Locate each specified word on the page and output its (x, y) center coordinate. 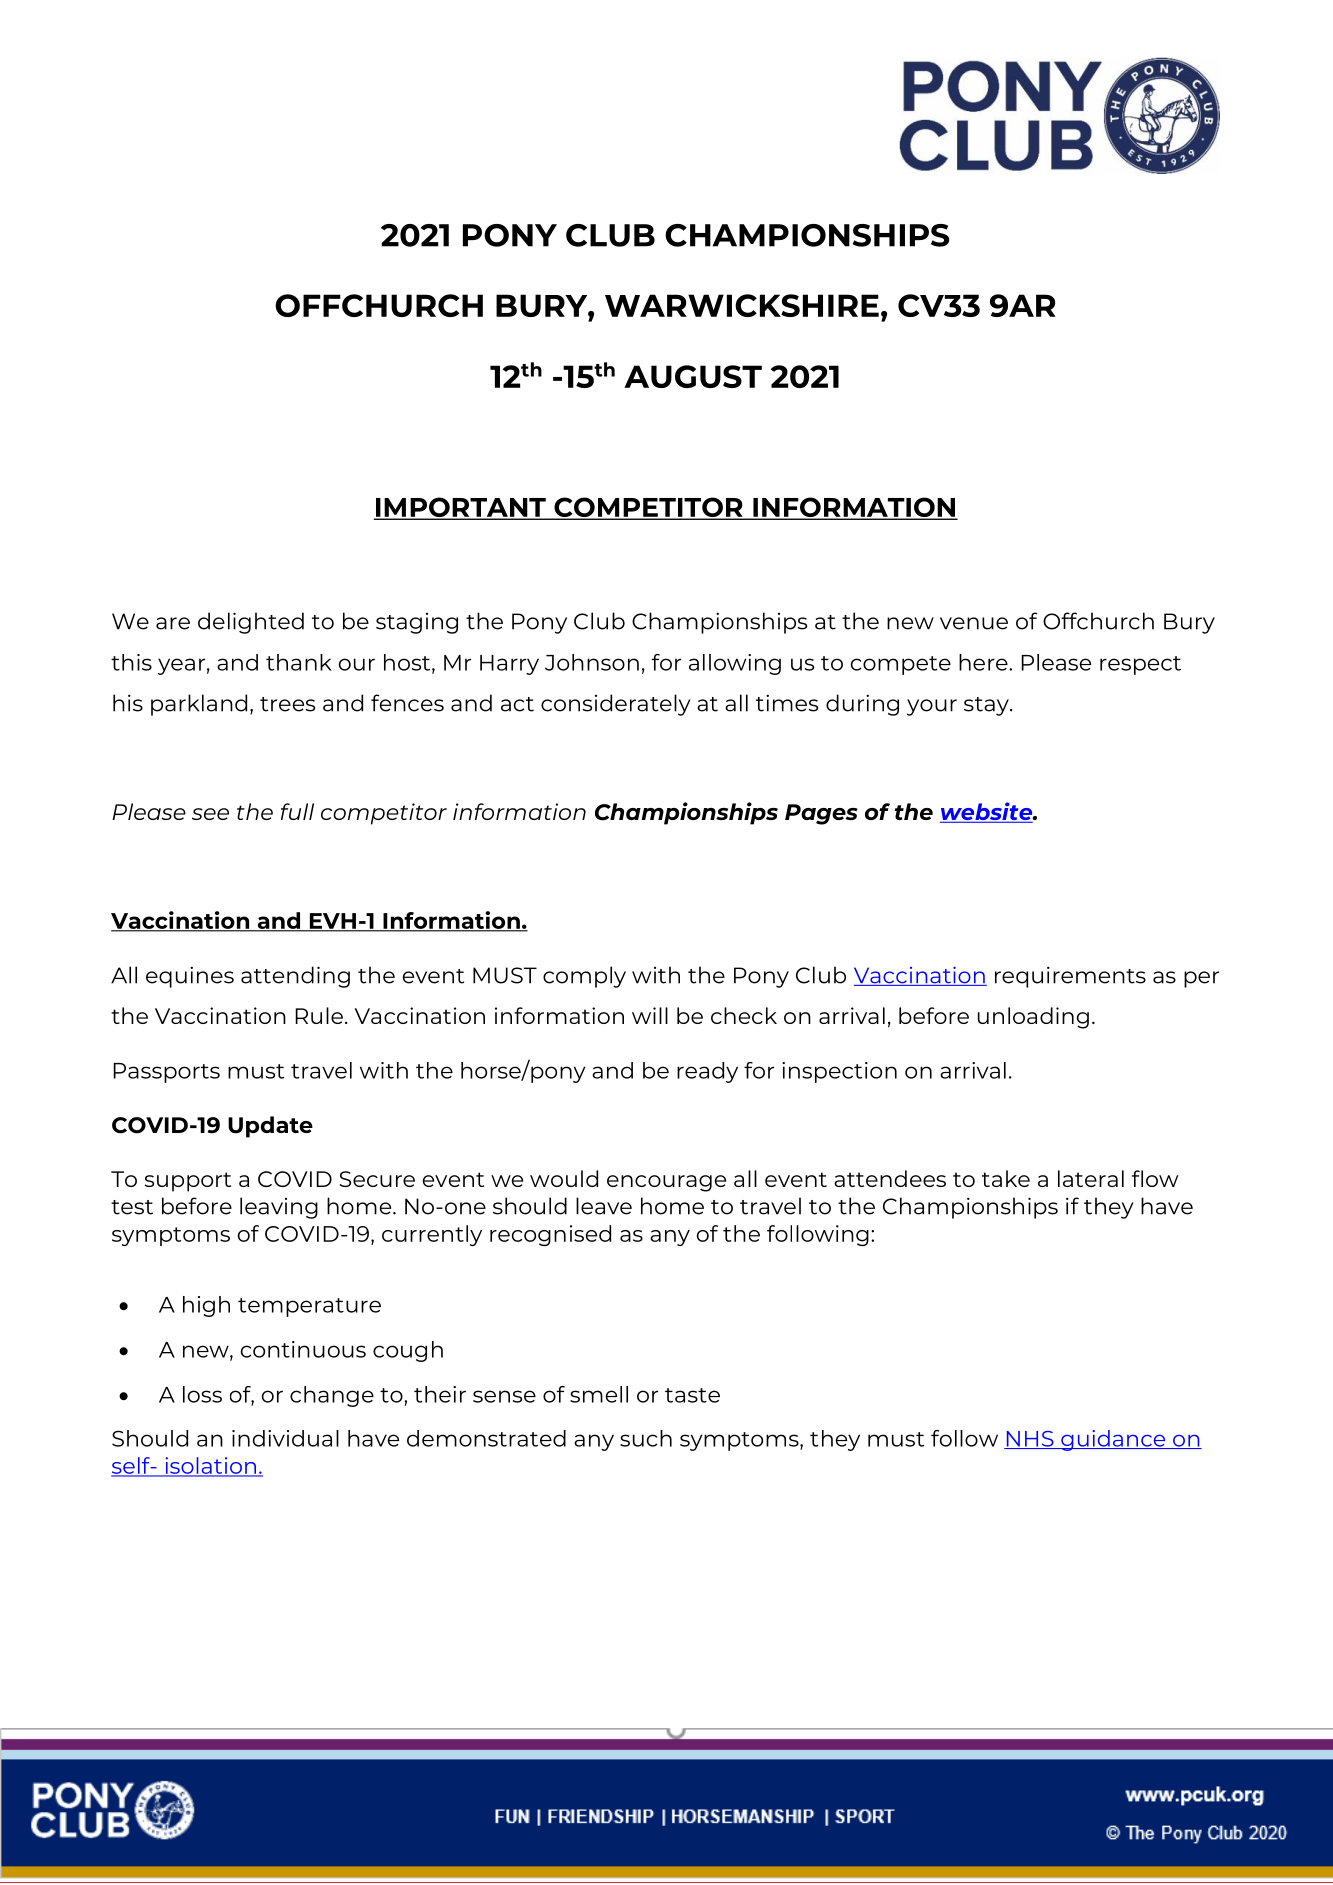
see (210, 814)
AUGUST (693, 376)
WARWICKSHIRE (742, 305)
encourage (666, 1183)
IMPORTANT (461, 508)
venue (974, 623)
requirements (1070, 977)
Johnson (592, 662)
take (1006, 1178)
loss (202, 1394)
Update (270, 1127)
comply (584, 977)
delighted (251, 623)
